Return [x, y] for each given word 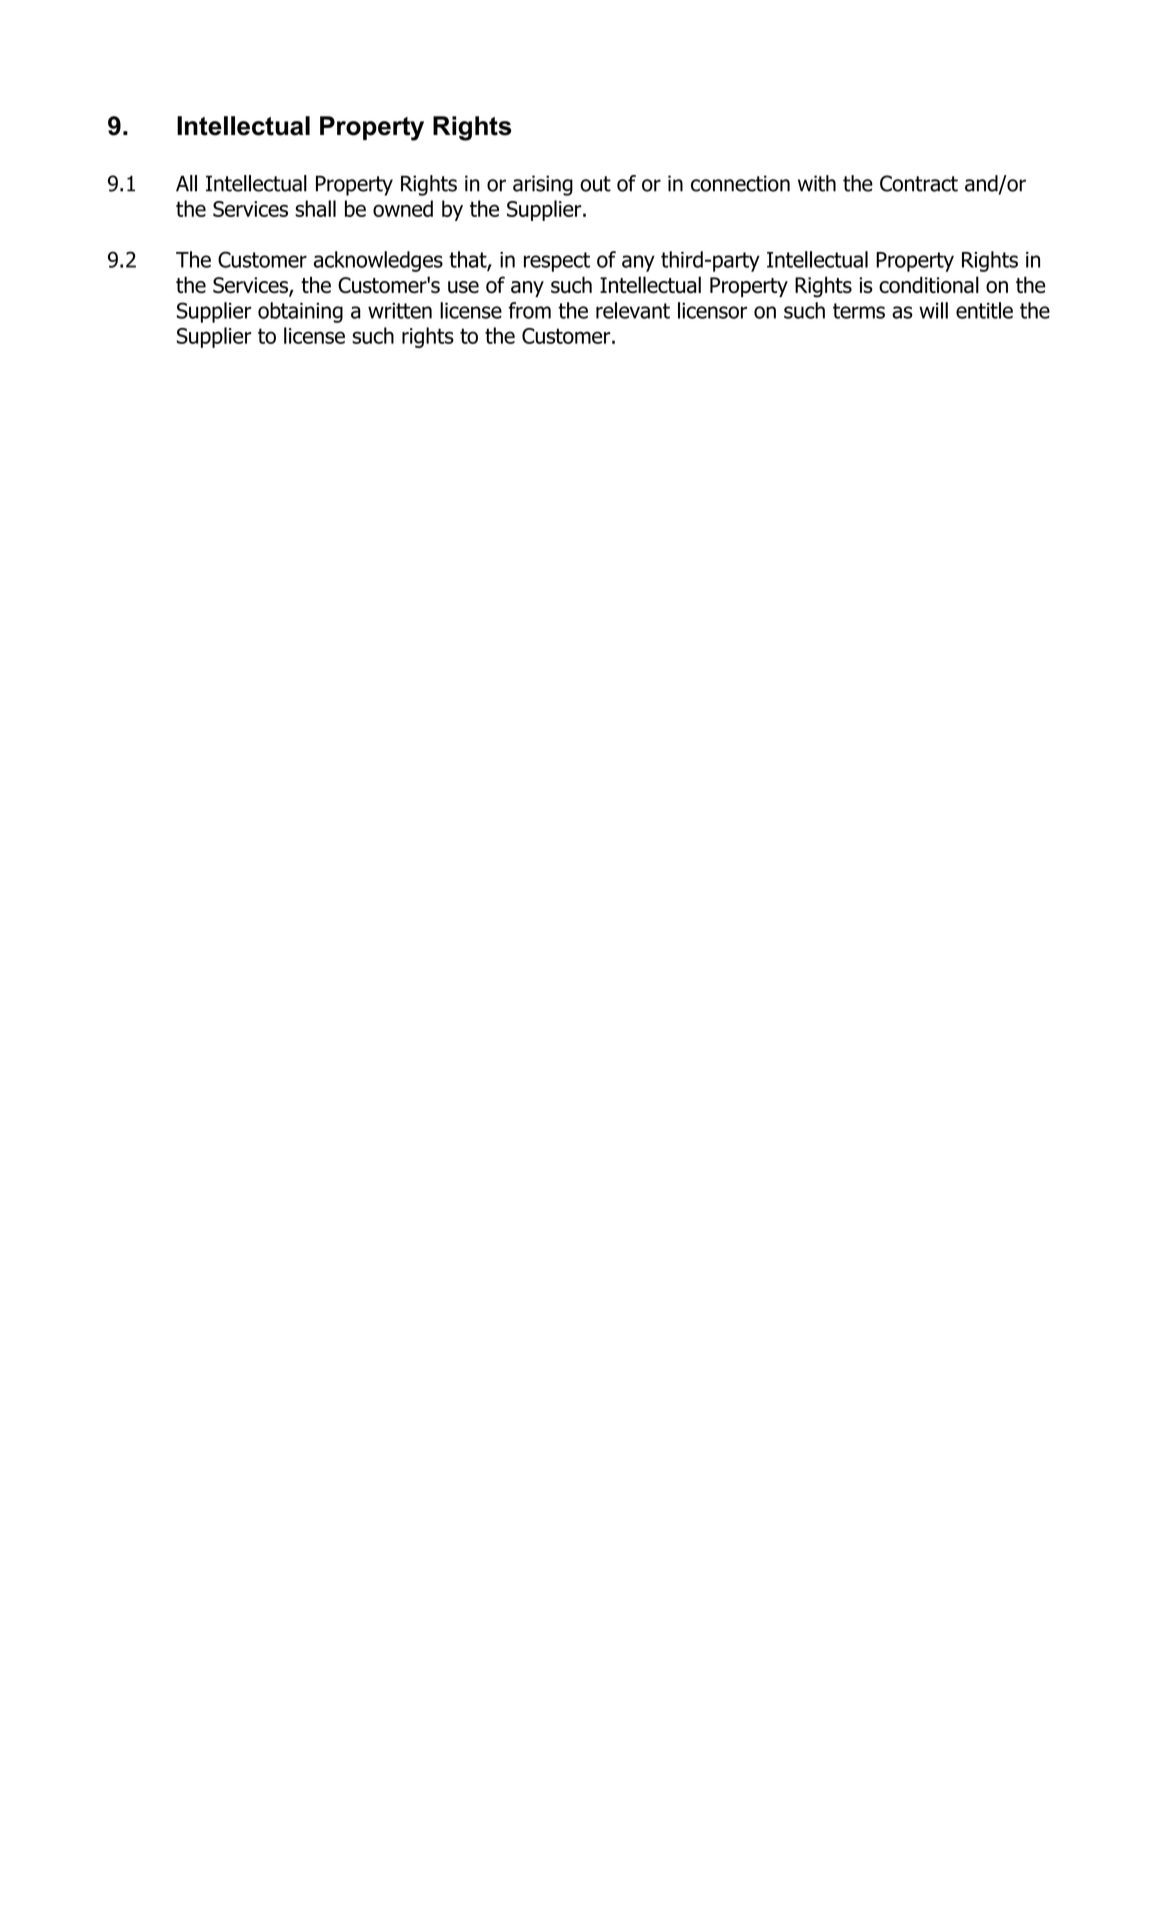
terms [859, 311]
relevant [633, 310]
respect [557, 262]
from [529, 310]
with [817, 183]
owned [403, 208]
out [595, 184]
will [933, 310]
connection [740, 183]
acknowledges [378, 261]
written [400, 311]
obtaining [300, 312]
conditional [929, 285]
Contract [919, 183]
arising [543, 185]
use [463, 287]
